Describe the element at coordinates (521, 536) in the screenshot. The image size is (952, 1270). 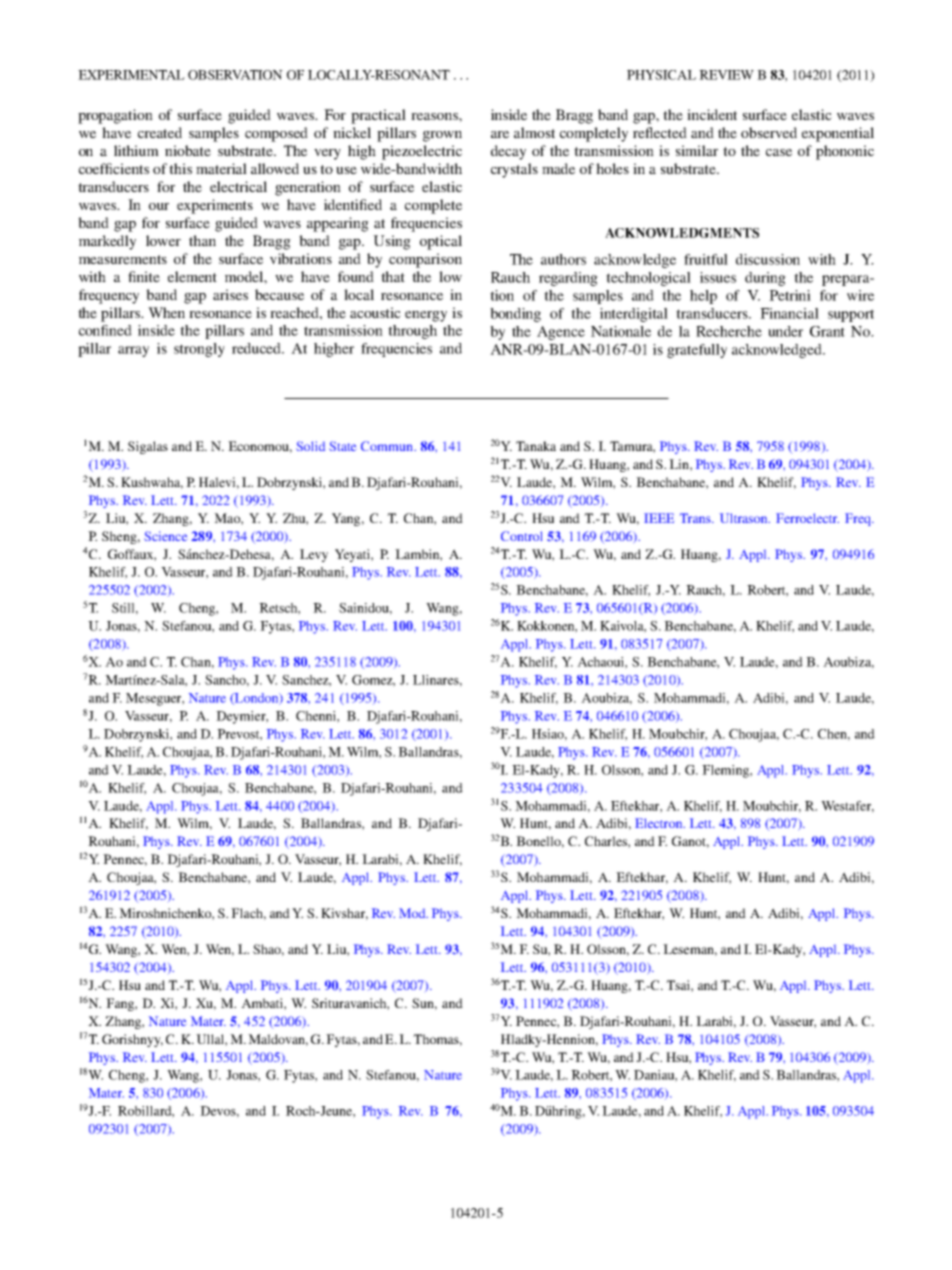
I see `Control` at that location.
